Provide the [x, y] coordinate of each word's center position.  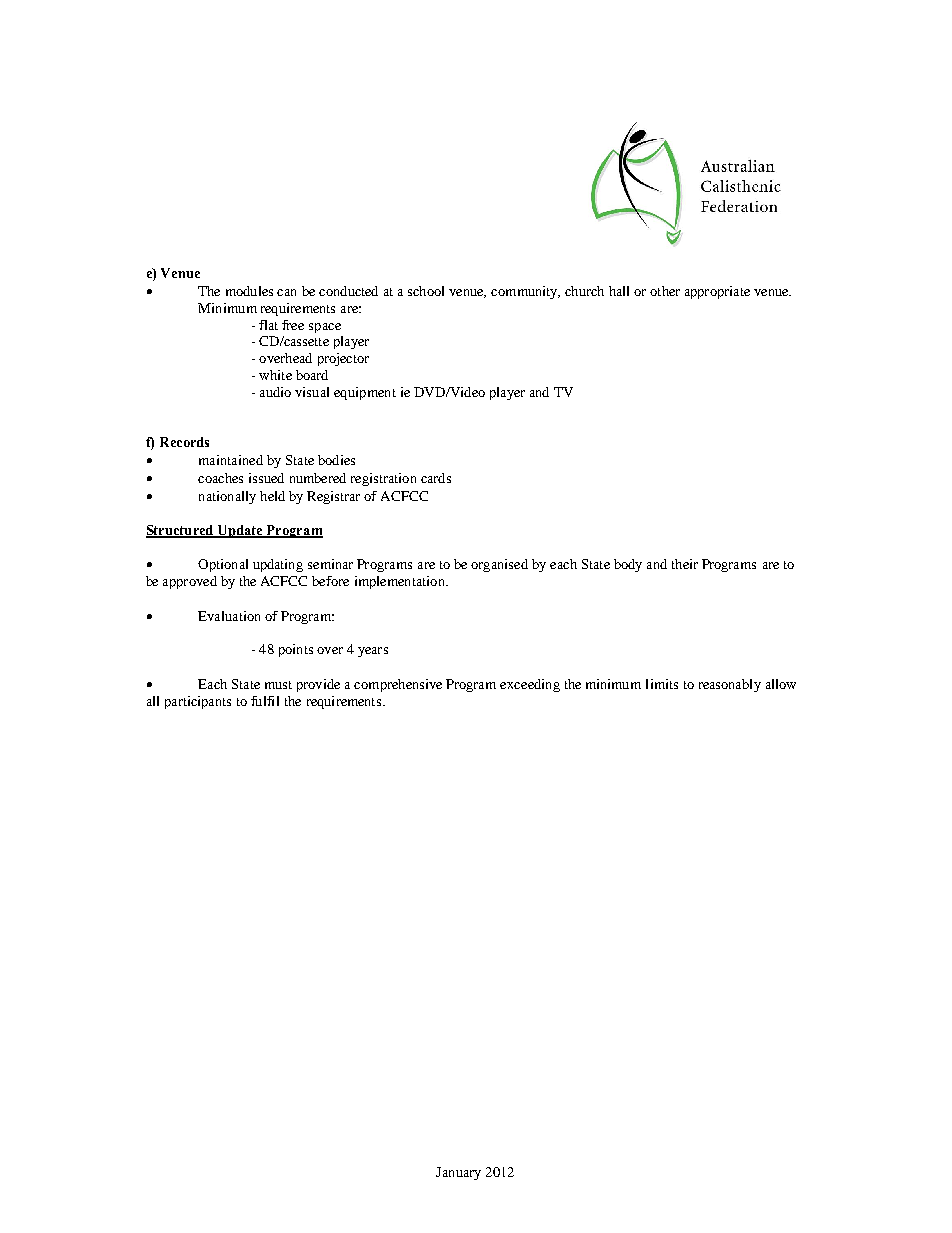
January [458, 1173]
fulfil [265, 701]
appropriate [717, 292]
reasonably [730, 685]
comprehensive [398, 685]
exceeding [530, 685]
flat [268, 325]
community [525, 292]
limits [662, 684]
